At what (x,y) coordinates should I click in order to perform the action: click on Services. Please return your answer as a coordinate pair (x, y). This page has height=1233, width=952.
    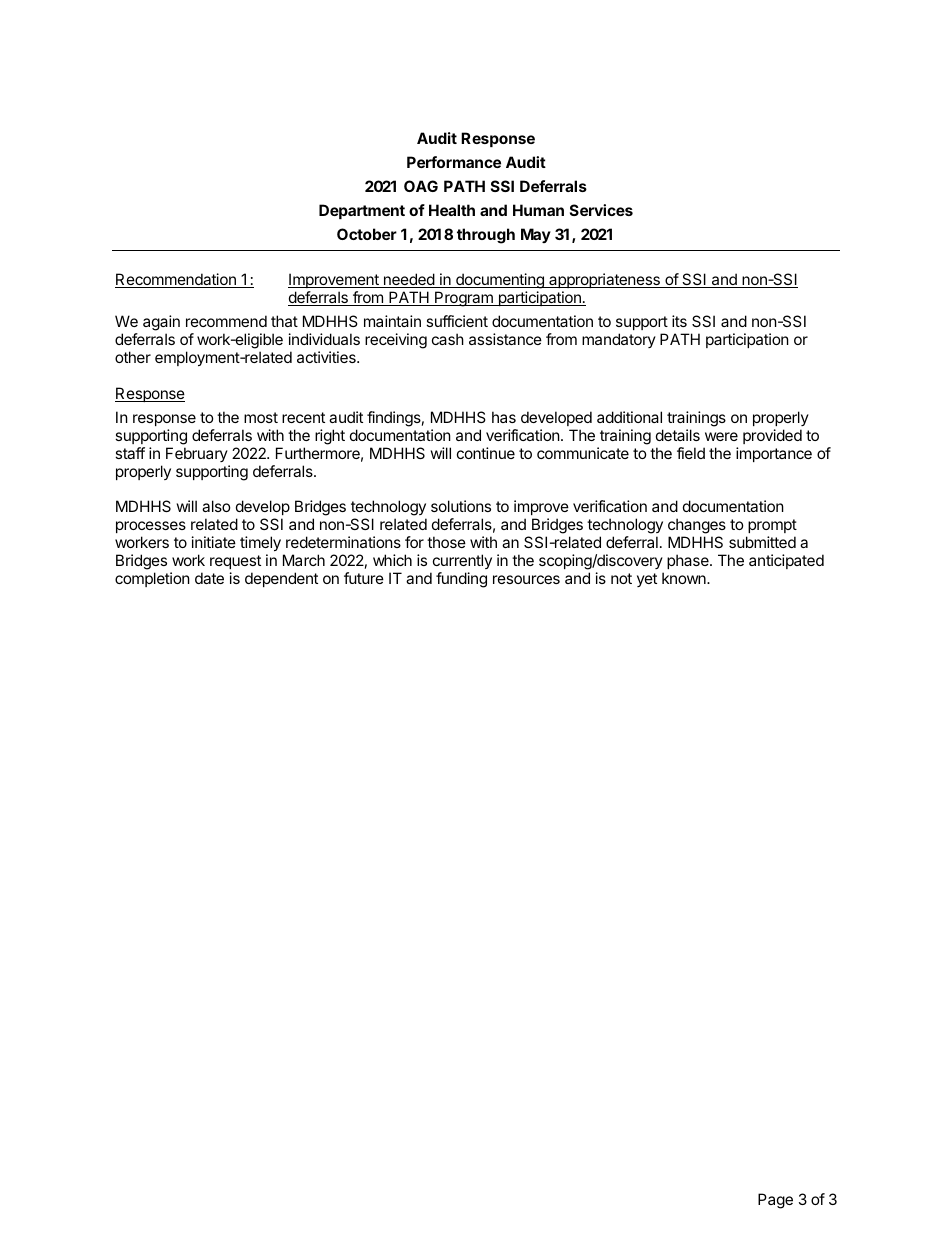
    Looking at the image, I should click on (601, 210).
